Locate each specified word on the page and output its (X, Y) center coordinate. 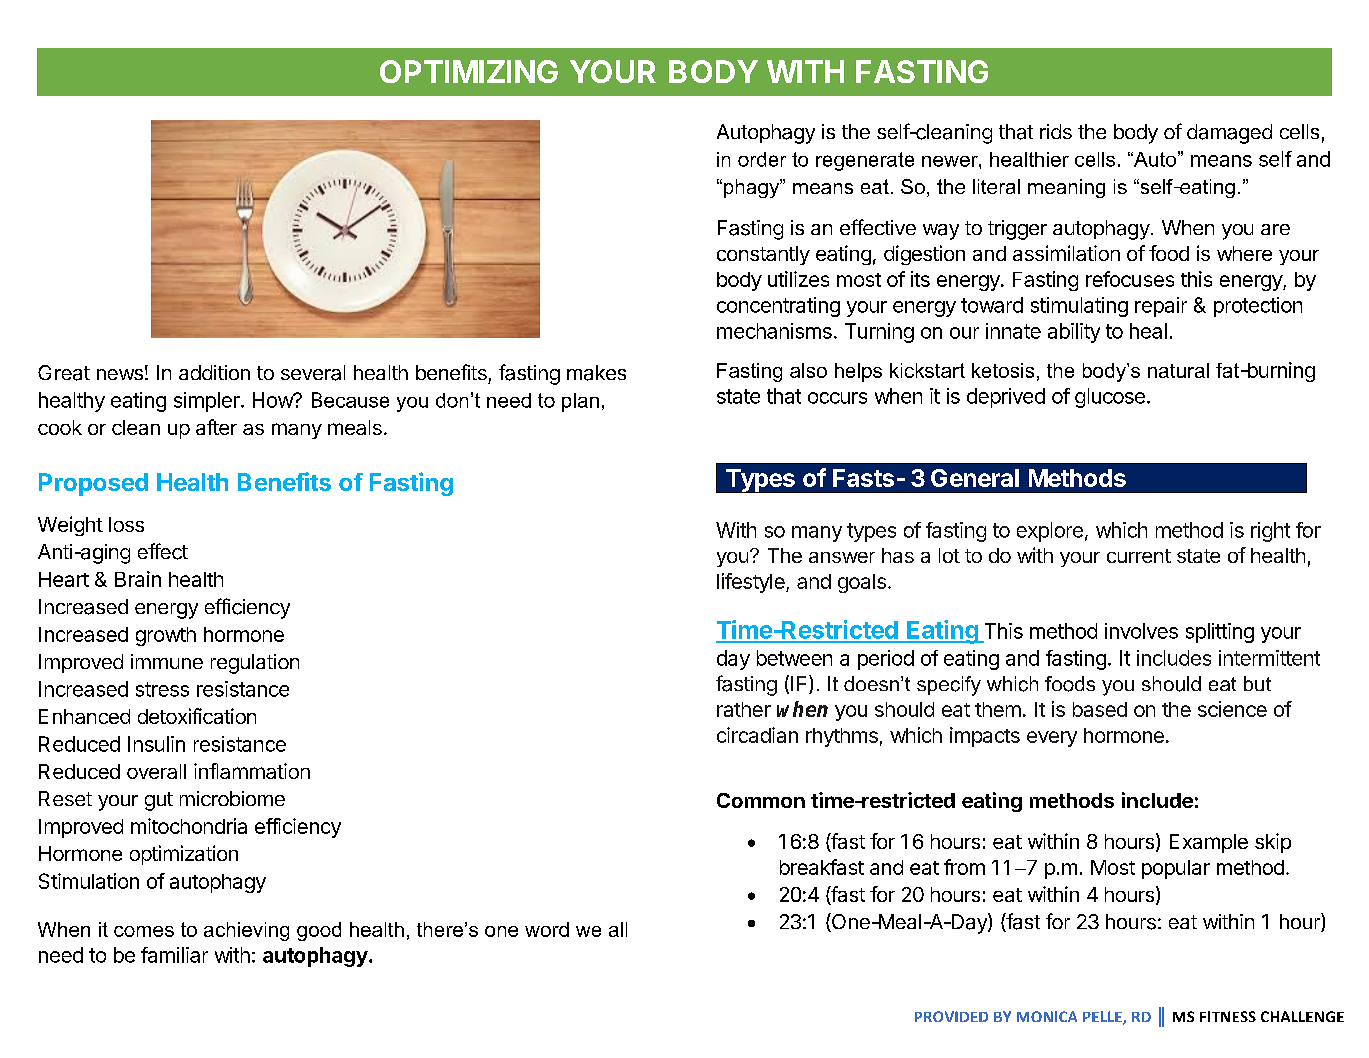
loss (126, 524)
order (762, 159)
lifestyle (752, 583)
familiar (174, 955)
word (547, 929)
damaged (1229, 134)
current (1139, 556)
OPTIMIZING (469, 71)
